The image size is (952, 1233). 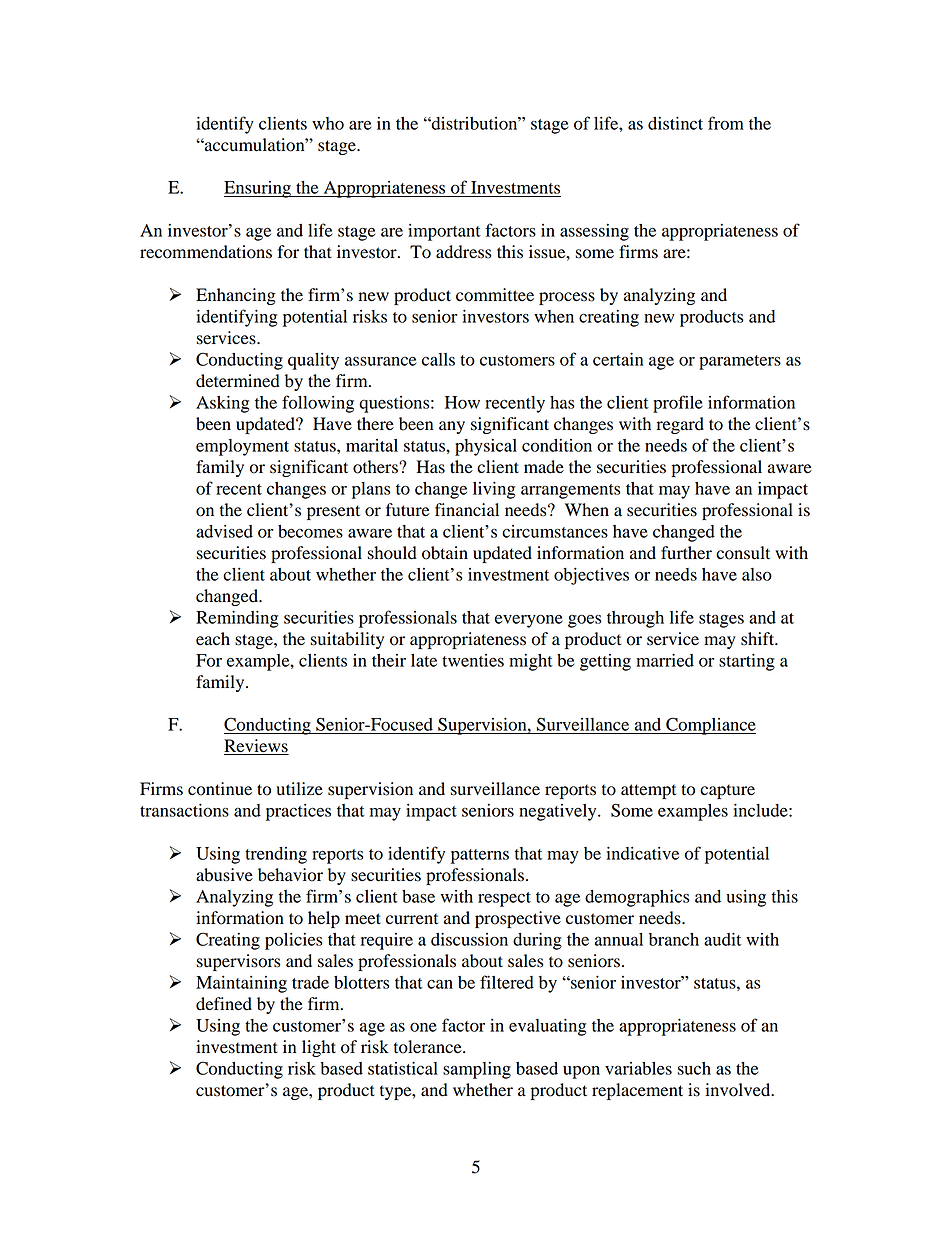 What do you see at coordinates (675, 123) in the page?
I see `distinct` at bounding box center [675, 123].
